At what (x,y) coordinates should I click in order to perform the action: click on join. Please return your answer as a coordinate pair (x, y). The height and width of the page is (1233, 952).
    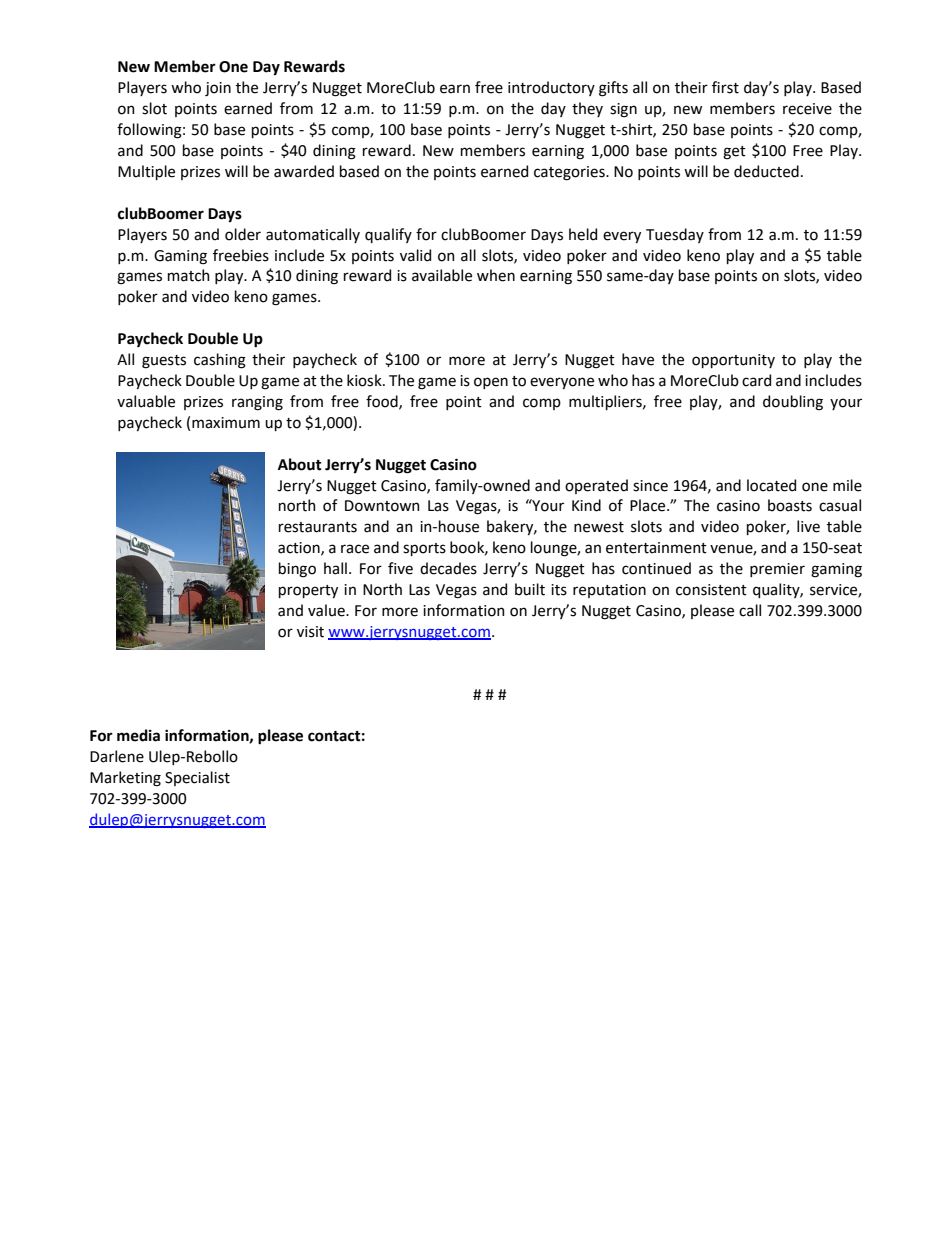
    Looking at the image, I should click on (218, 89).
